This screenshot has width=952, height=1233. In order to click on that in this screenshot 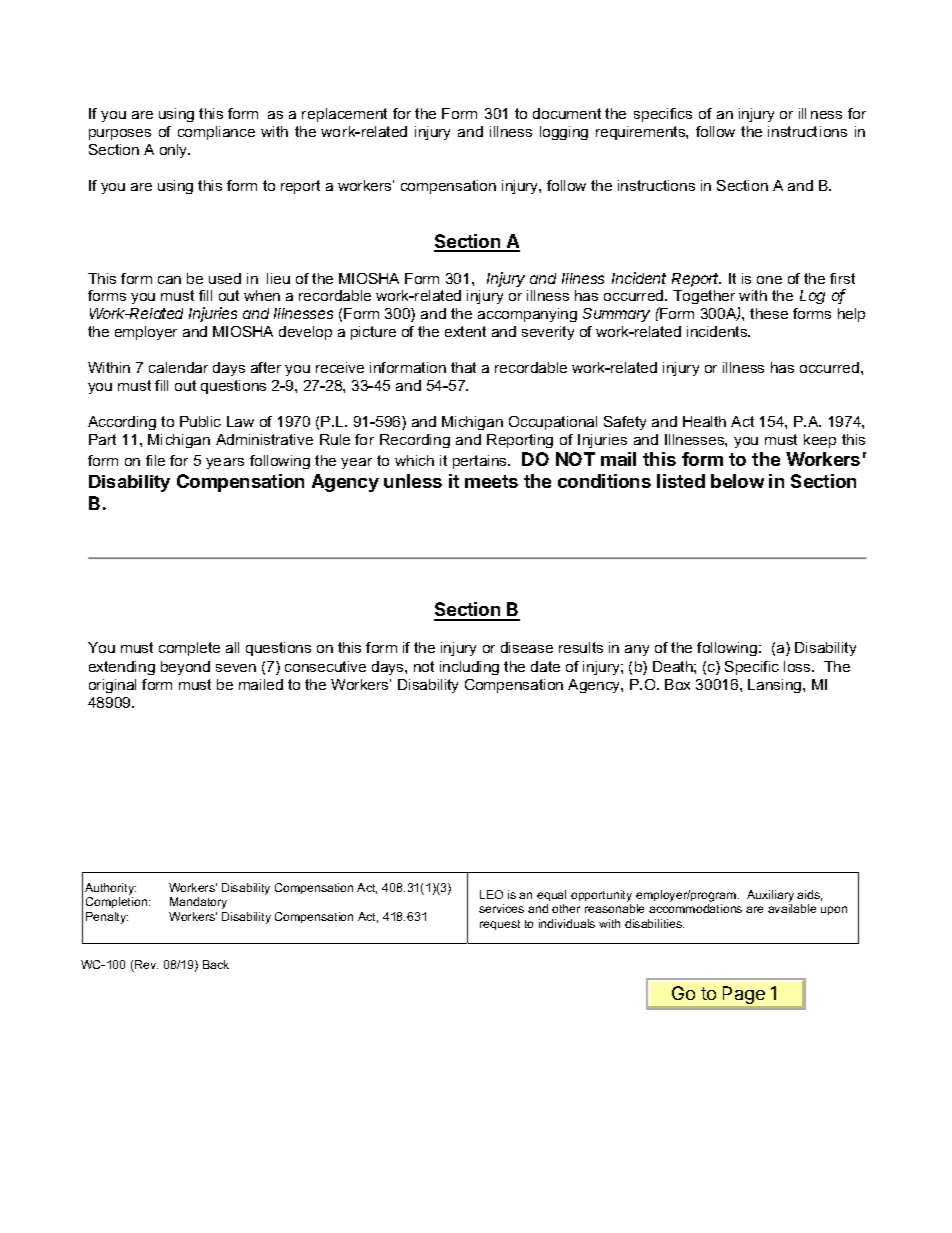, I will do `click(463, 367)`.
